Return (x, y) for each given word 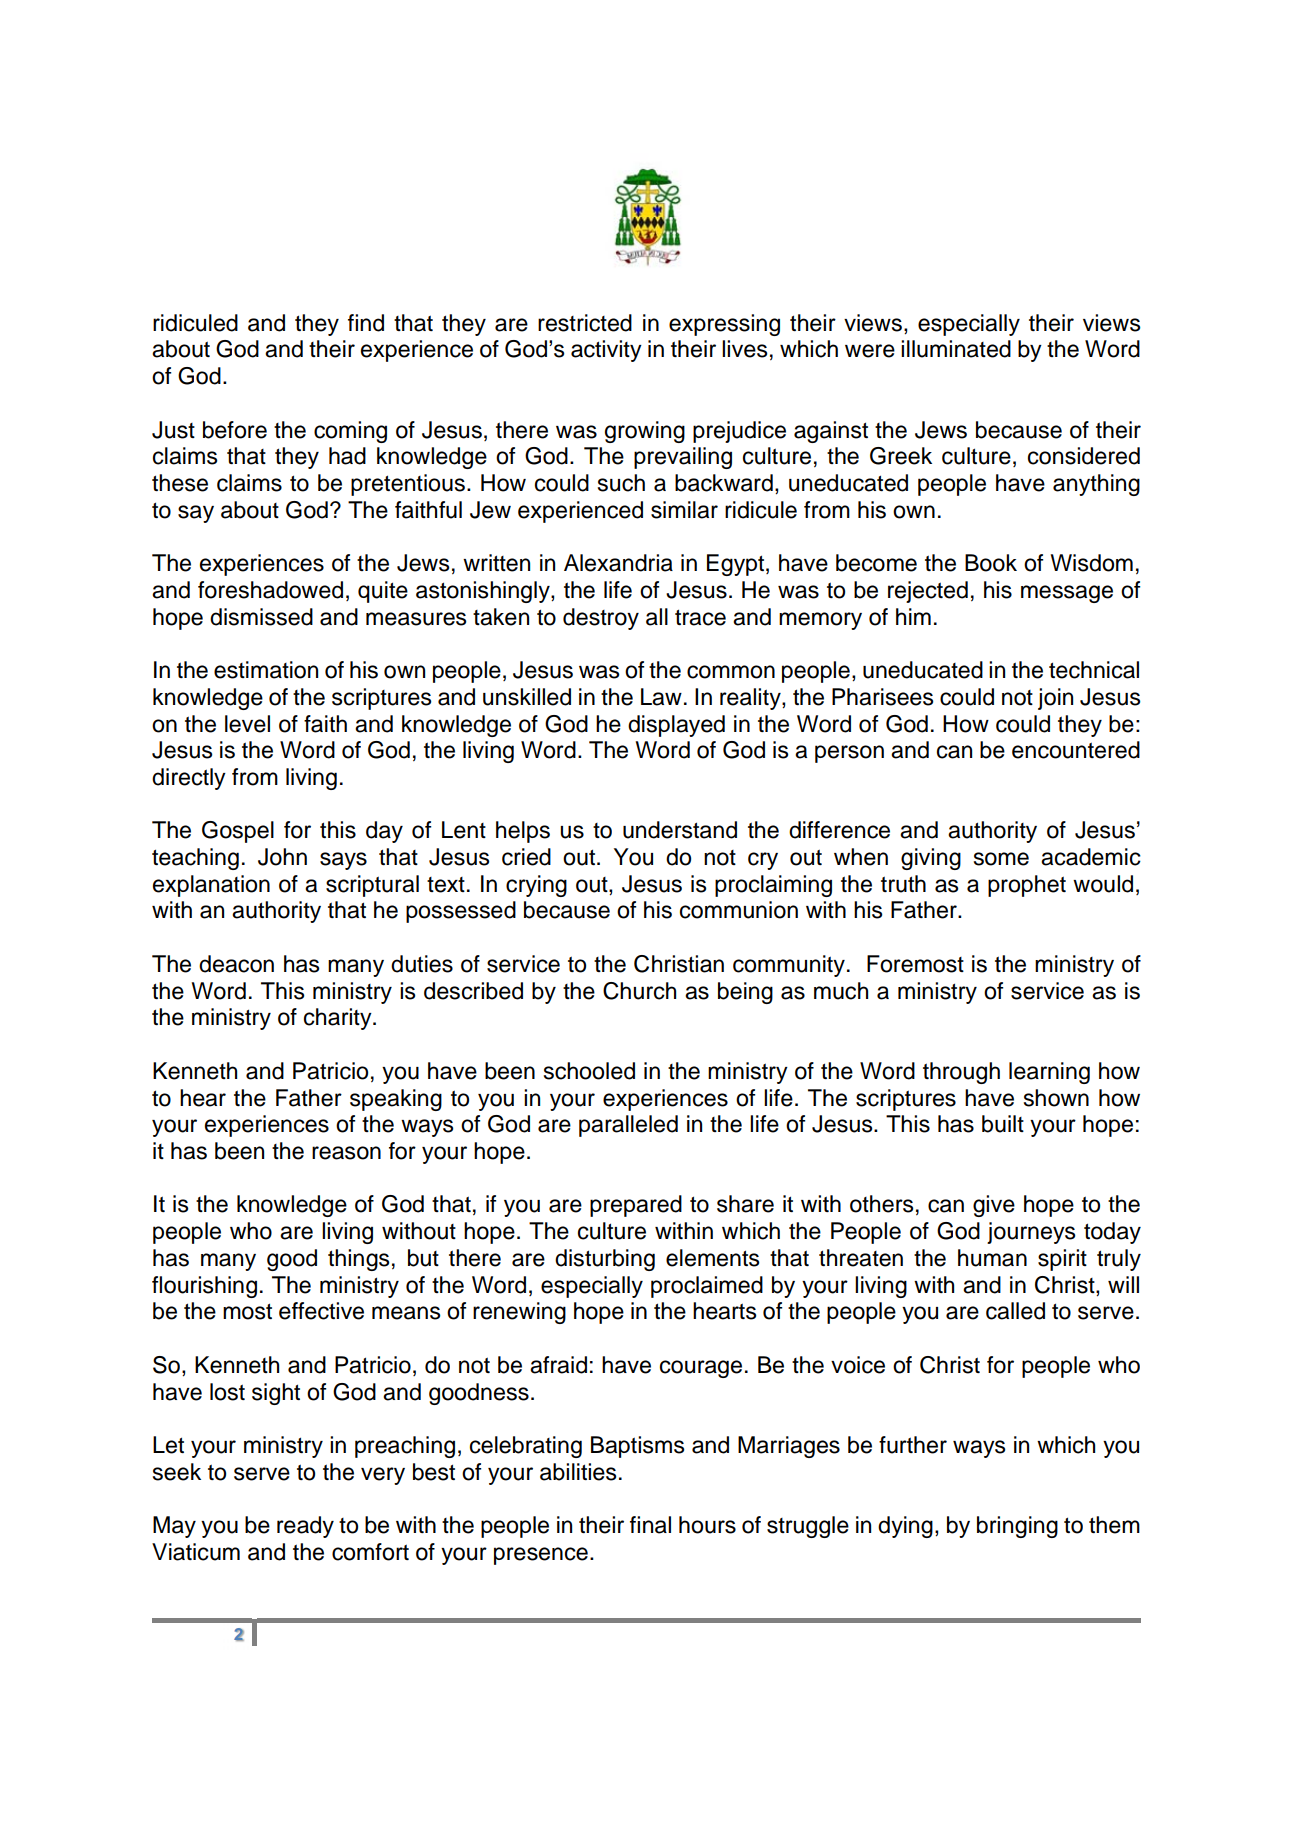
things (358, 1260)
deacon (236, 964)
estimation (266, 670)
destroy (601, 619)
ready (305, 1527)
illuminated (956, 349)
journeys (1031, 1233)
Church (639, 991)
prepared (636, 1206)
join (1055, 699)
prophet (1027, 886)
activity (606, 351)
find (366, 323)
